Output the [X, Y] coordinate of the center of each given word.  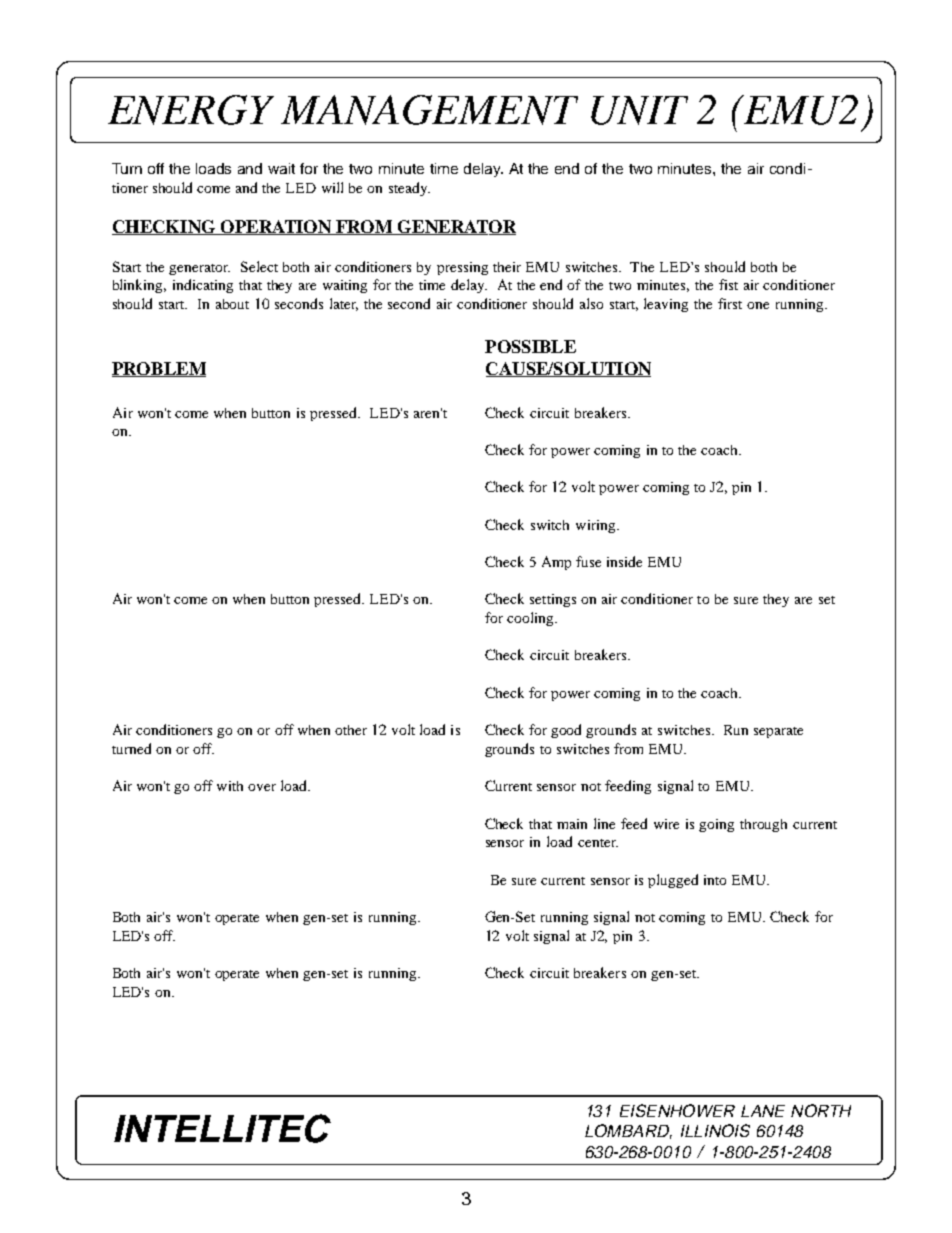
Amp [556, 563]
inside [624, 561]
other [351, 730]
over [262, 787]
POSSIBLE [530, 346]
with [230, 786]
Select [259, 266]
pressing [462, 268]
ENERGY [191, 110]
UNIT [639, 110]
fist [728, 284]
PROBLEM [159, 369]
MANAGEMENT [429, 110]
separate [778, 732]
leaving [666, 305]
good [566, 731]
